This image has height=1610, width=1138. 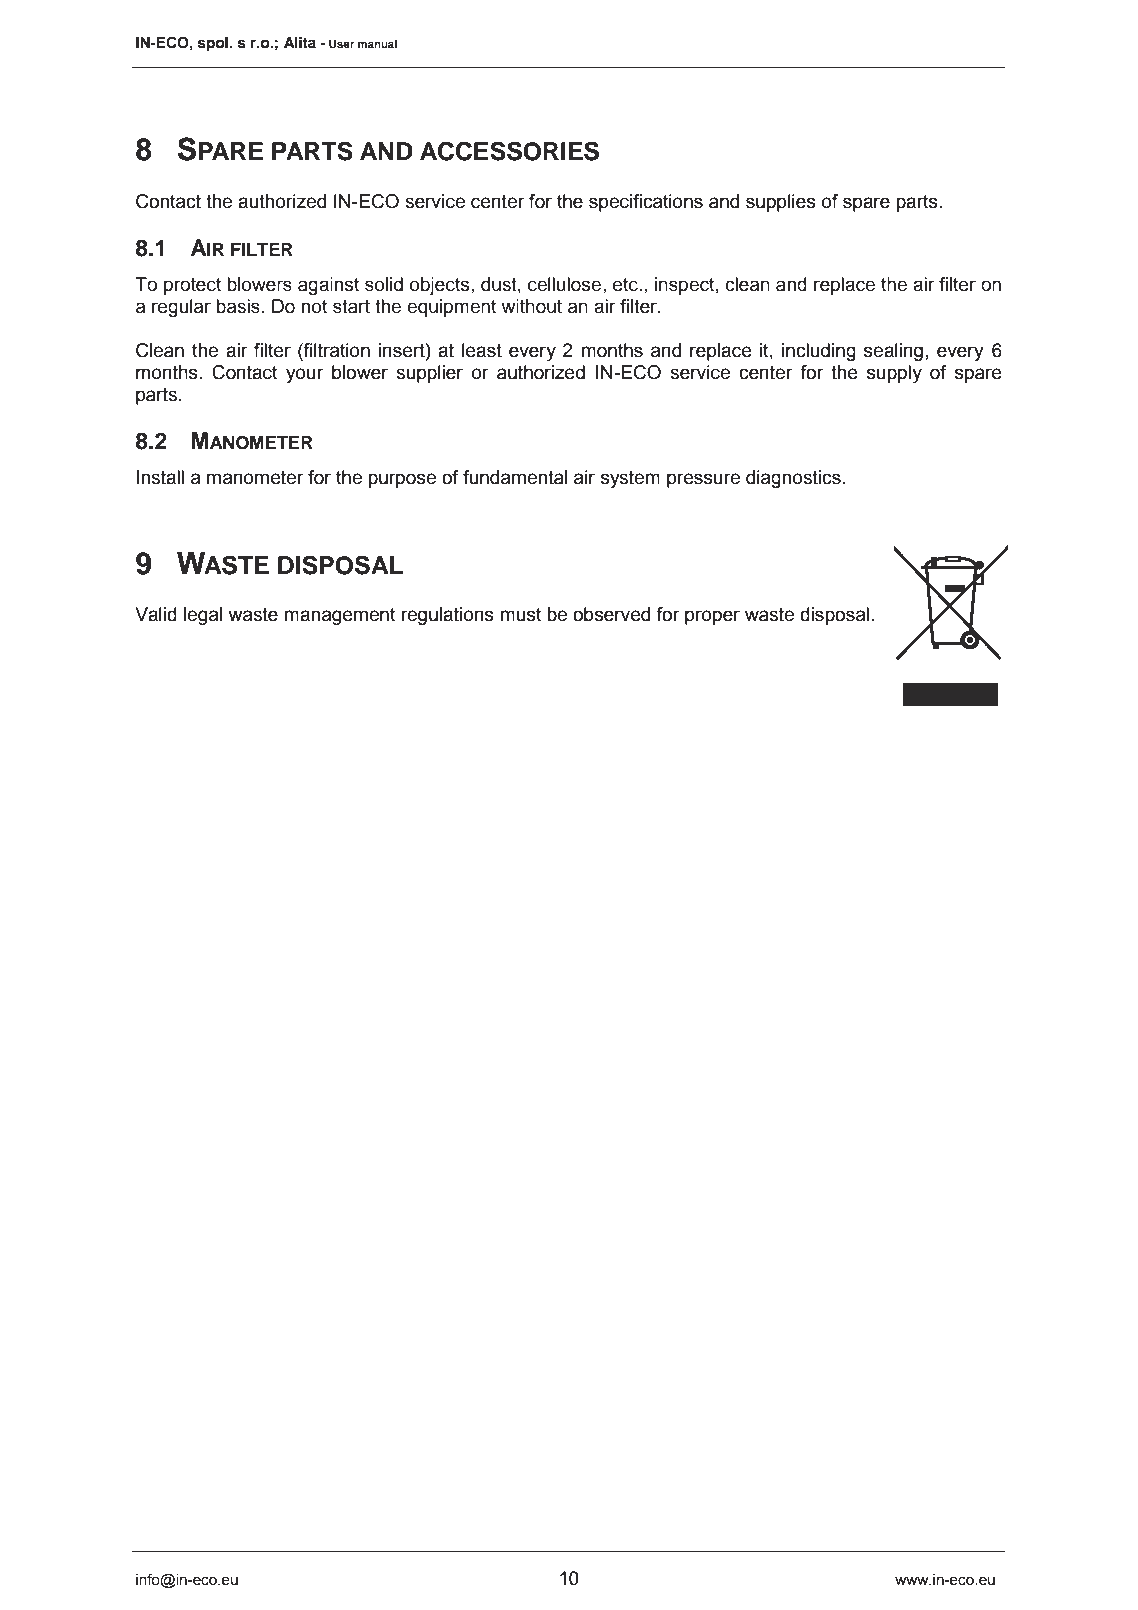 What do you see at coordinates (203, 616) in the image?
I see `legal` at bounding box center [203, 616].
